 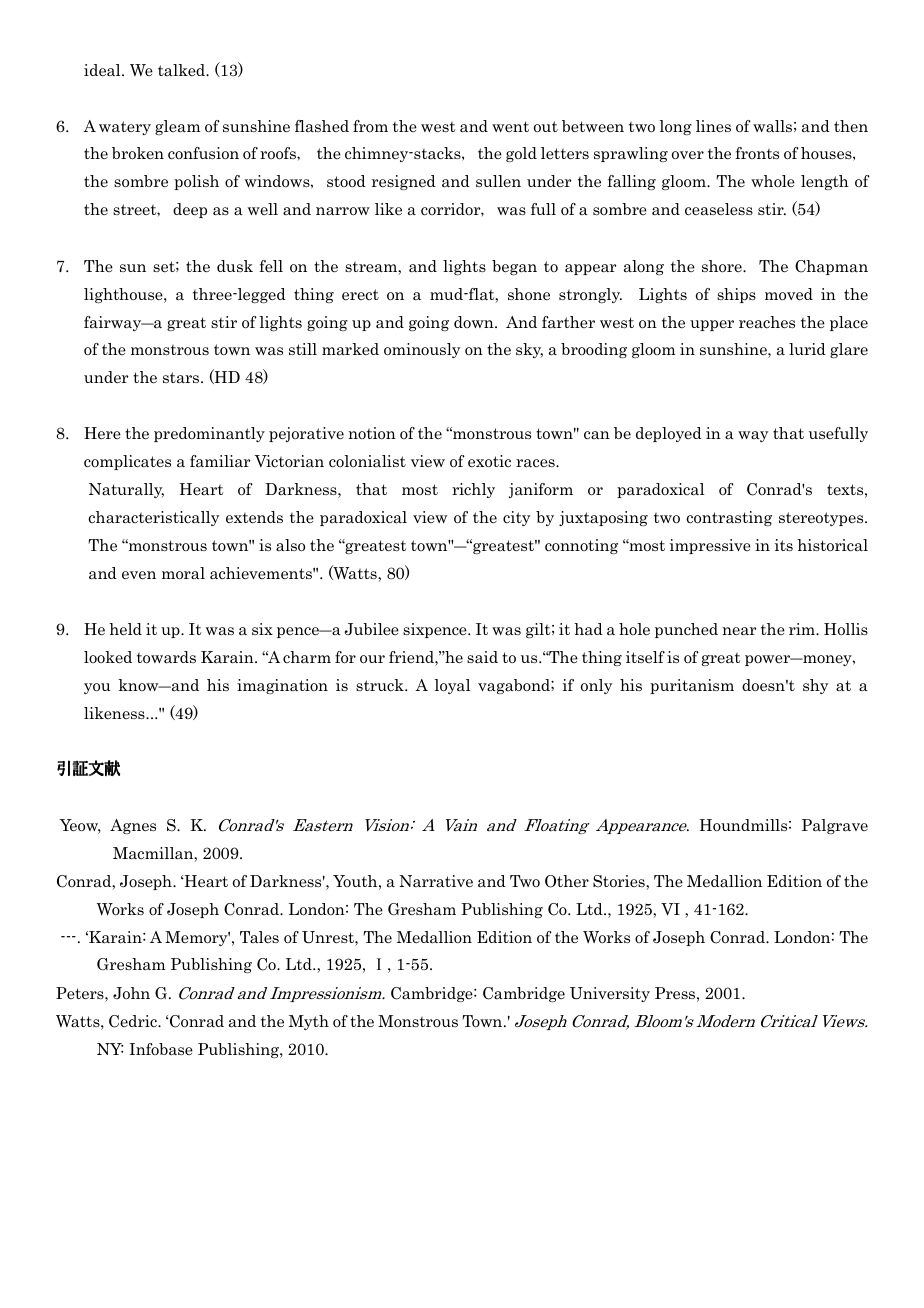 I want to click on moral, so click(x=183, y=573).
